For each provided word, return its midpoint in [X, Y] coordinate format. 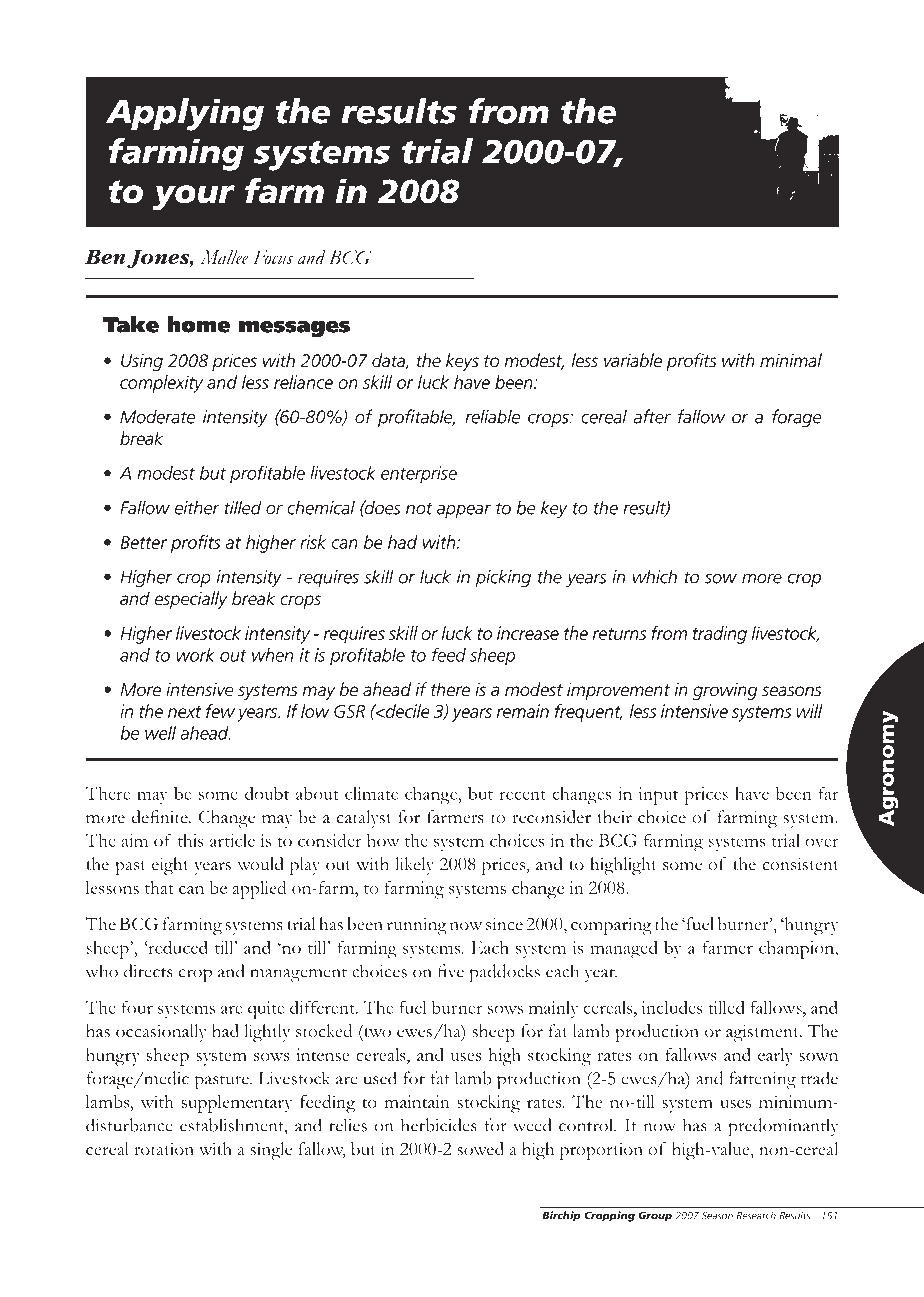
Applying [185, 114]
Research [756, 1215]
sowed [480, 1149]
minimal [791, 360]
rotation [164, 1148]
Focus [273, 257]
